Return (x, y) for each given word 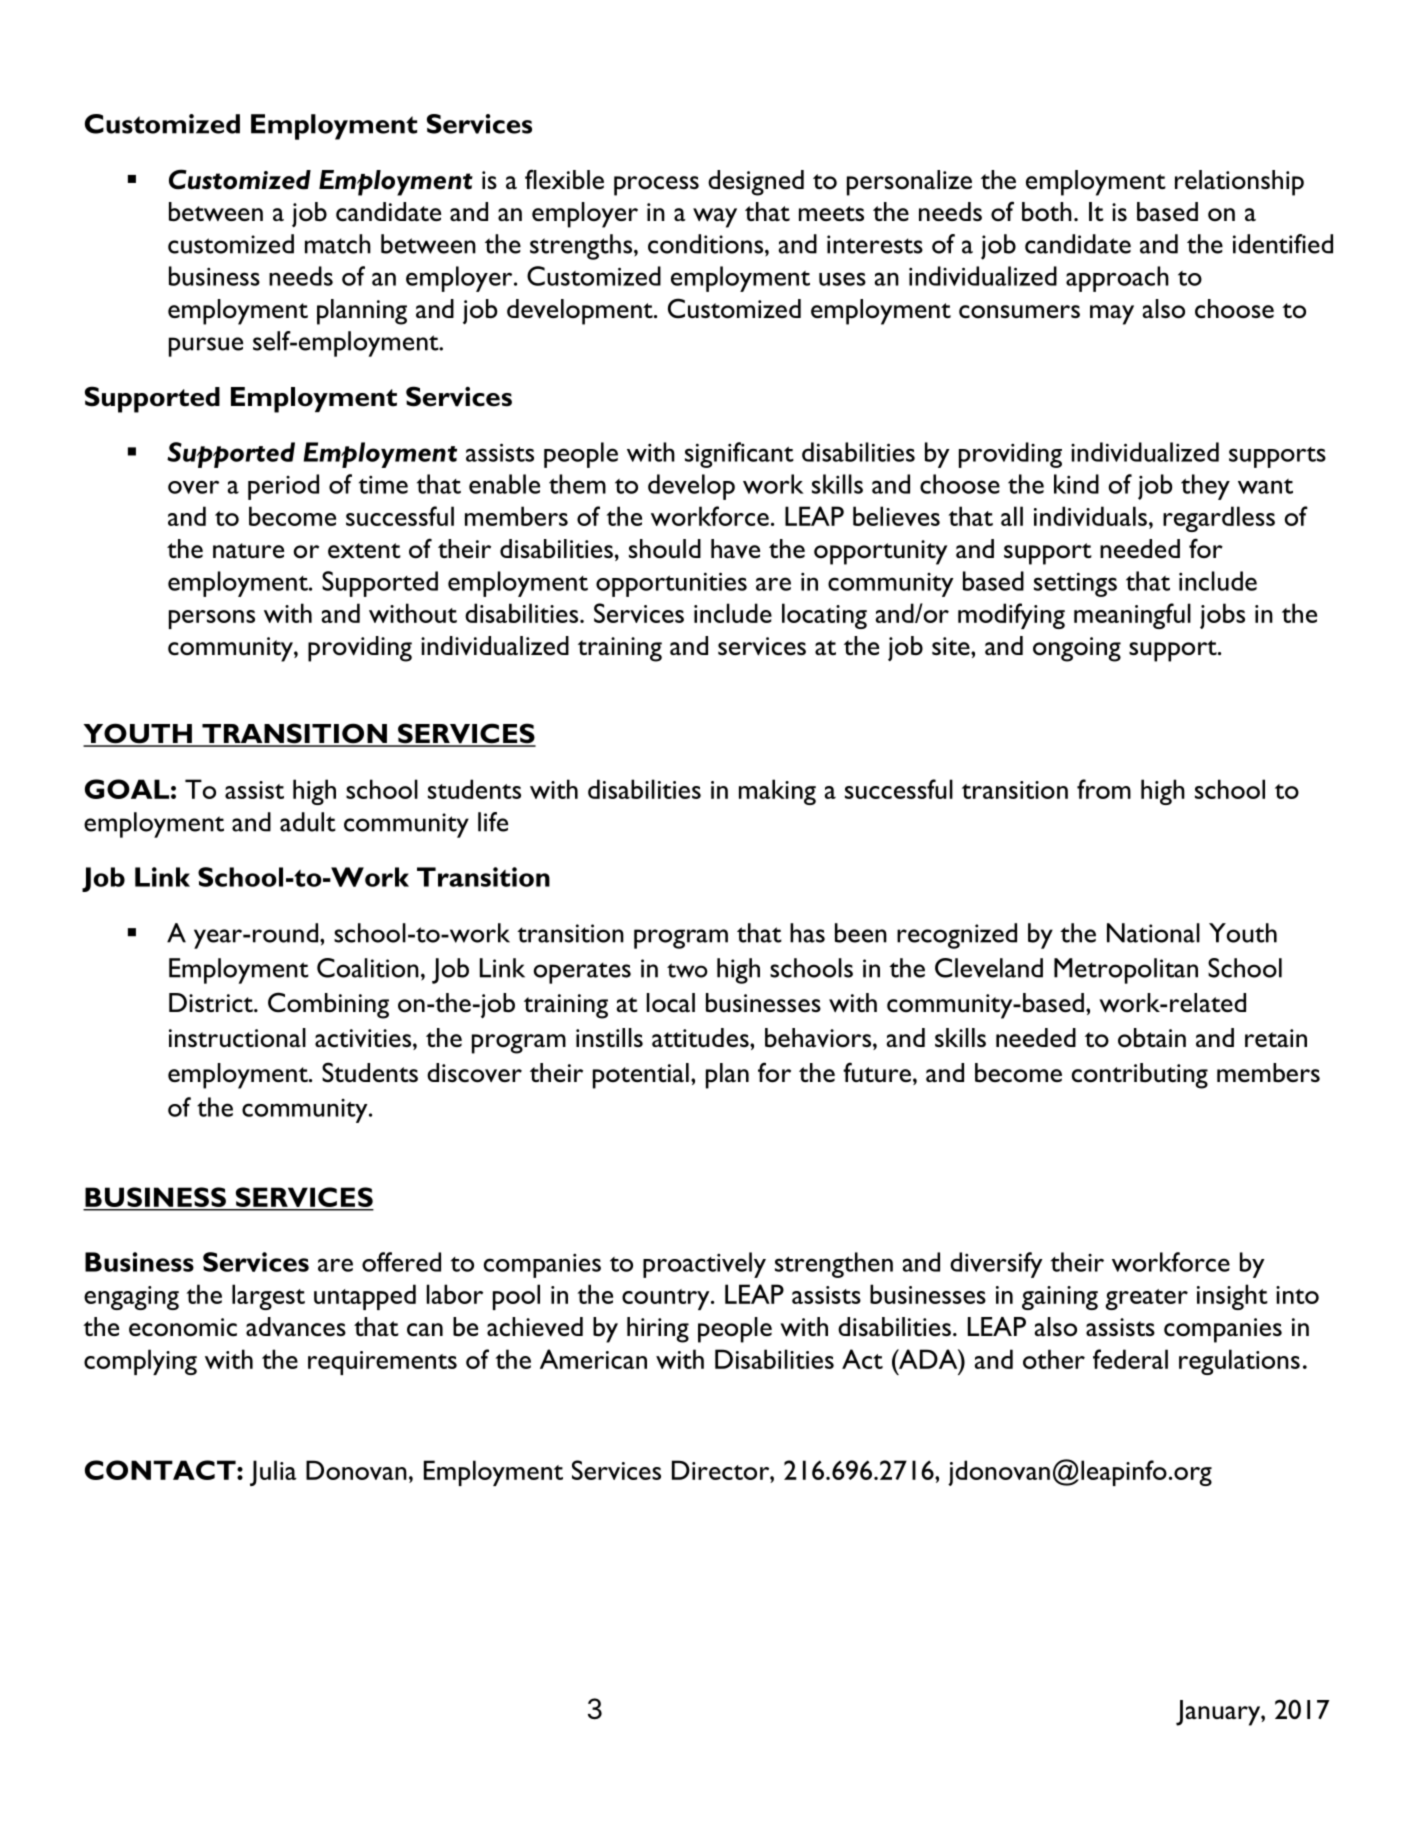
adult (308, 822)
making (777, 792)
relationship (1239, 183)
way (715, 218)
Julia (273, 1473)
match (338, 244)
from (1104, 789)
